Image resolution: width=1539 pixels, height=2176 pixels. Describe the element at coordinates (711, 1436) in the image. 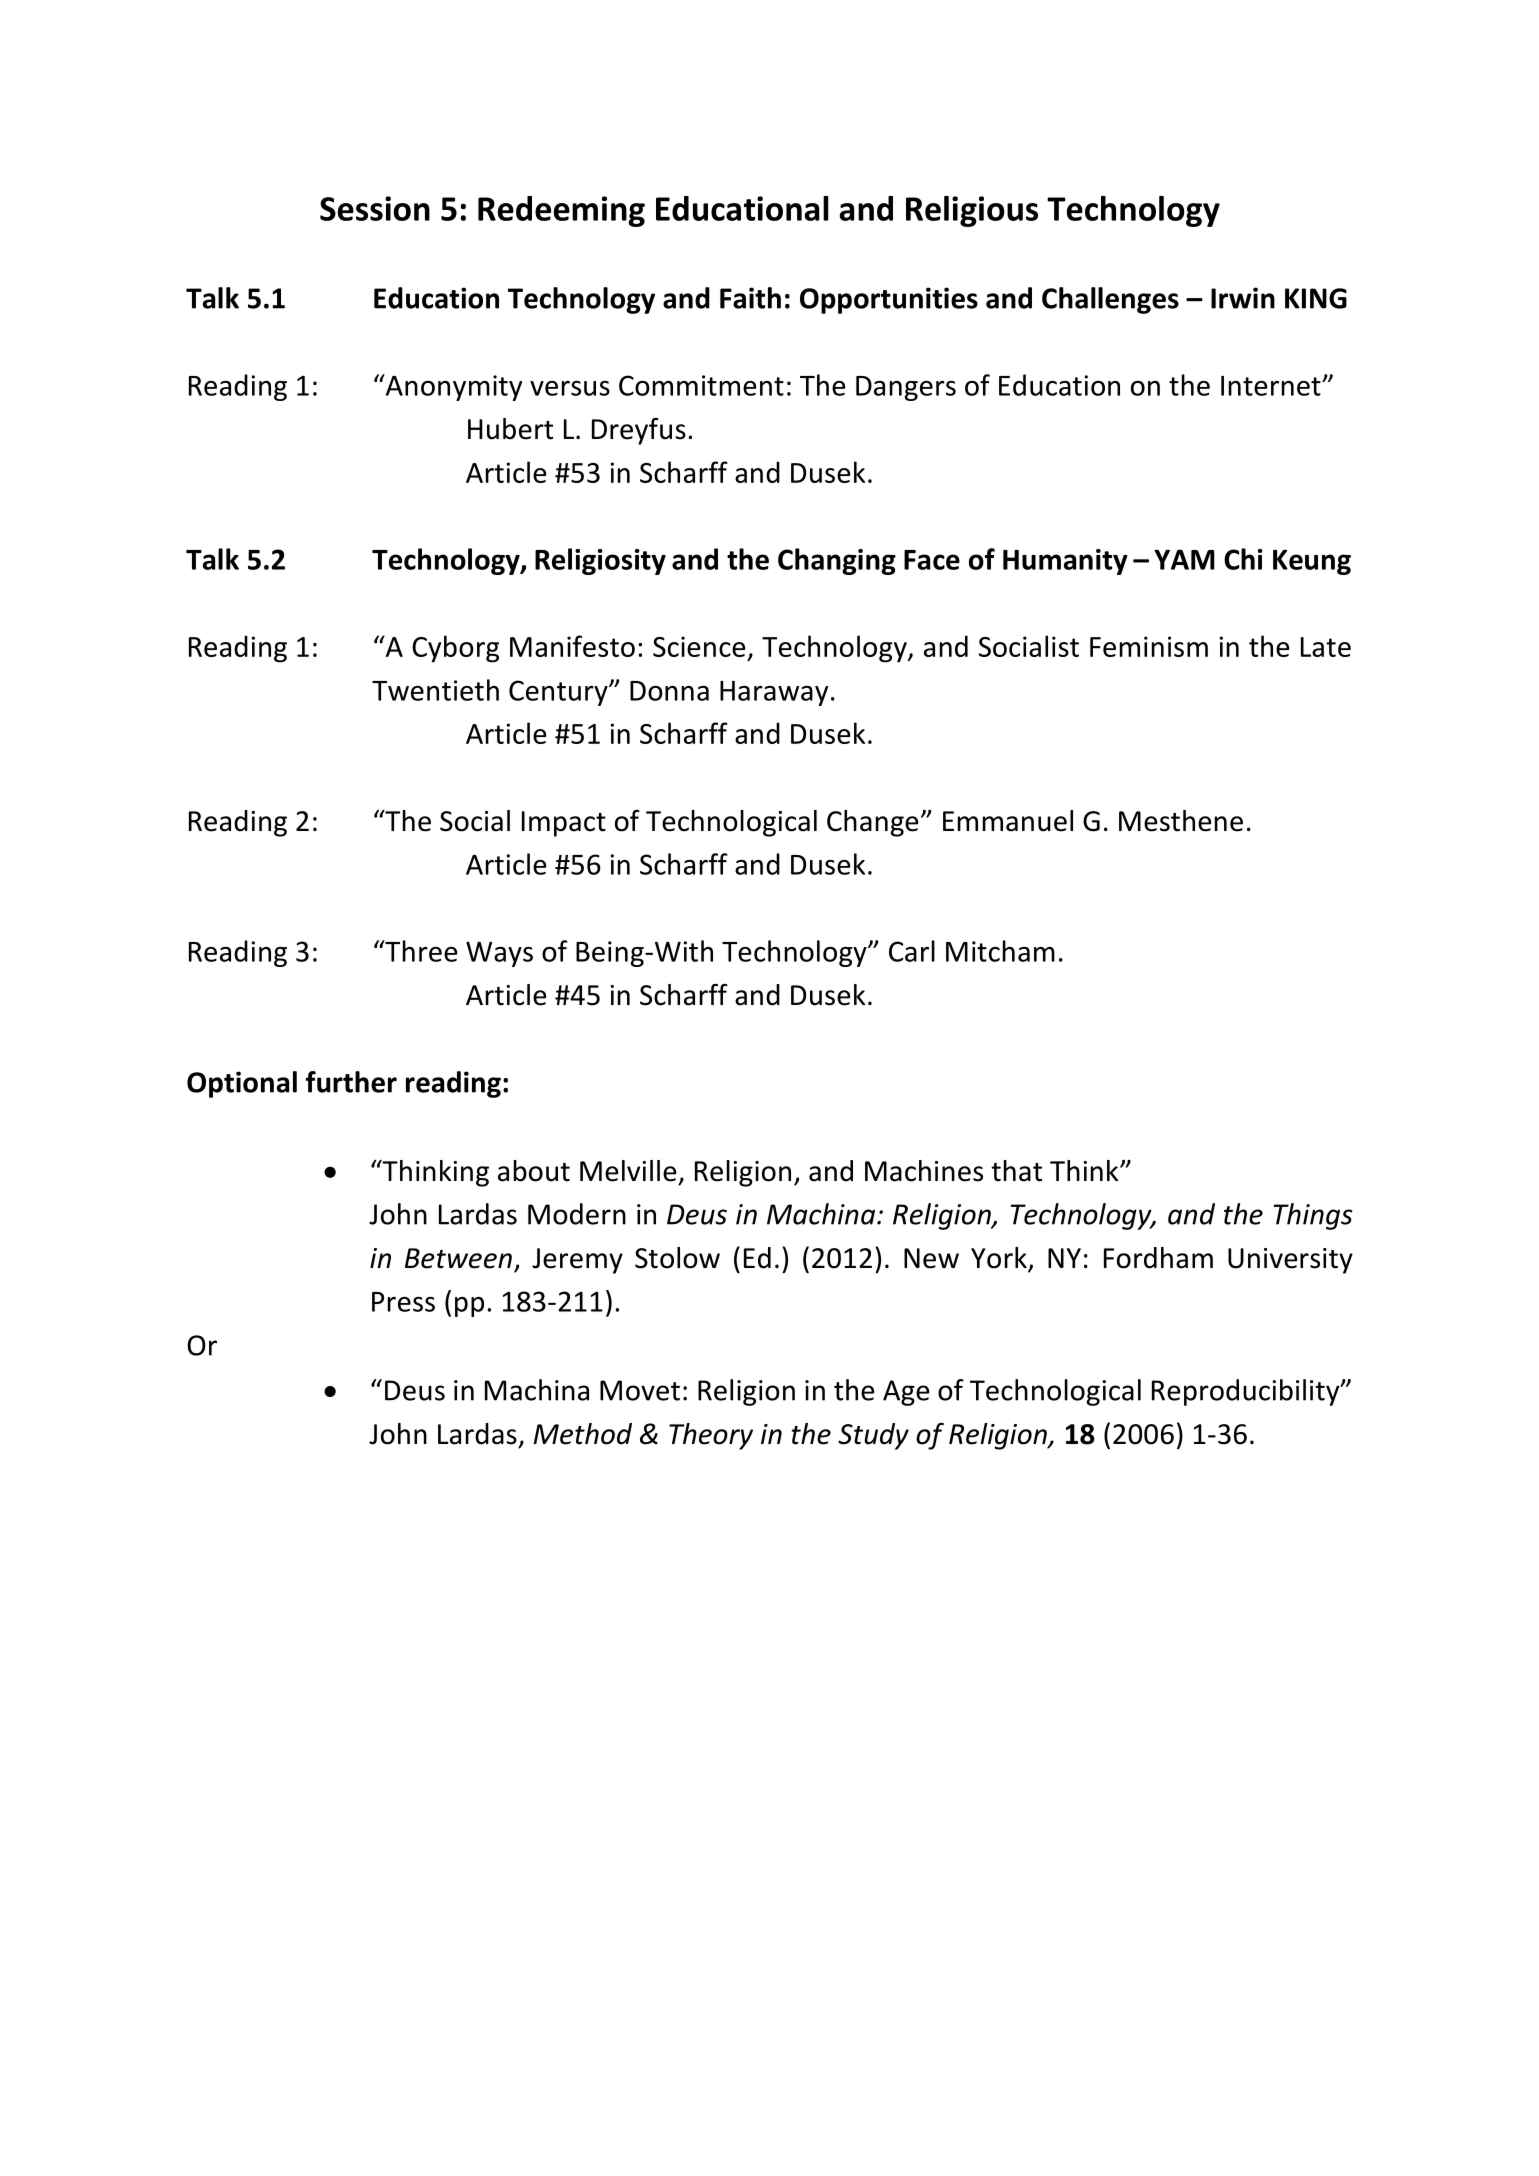

I see `Theory` at that location.
